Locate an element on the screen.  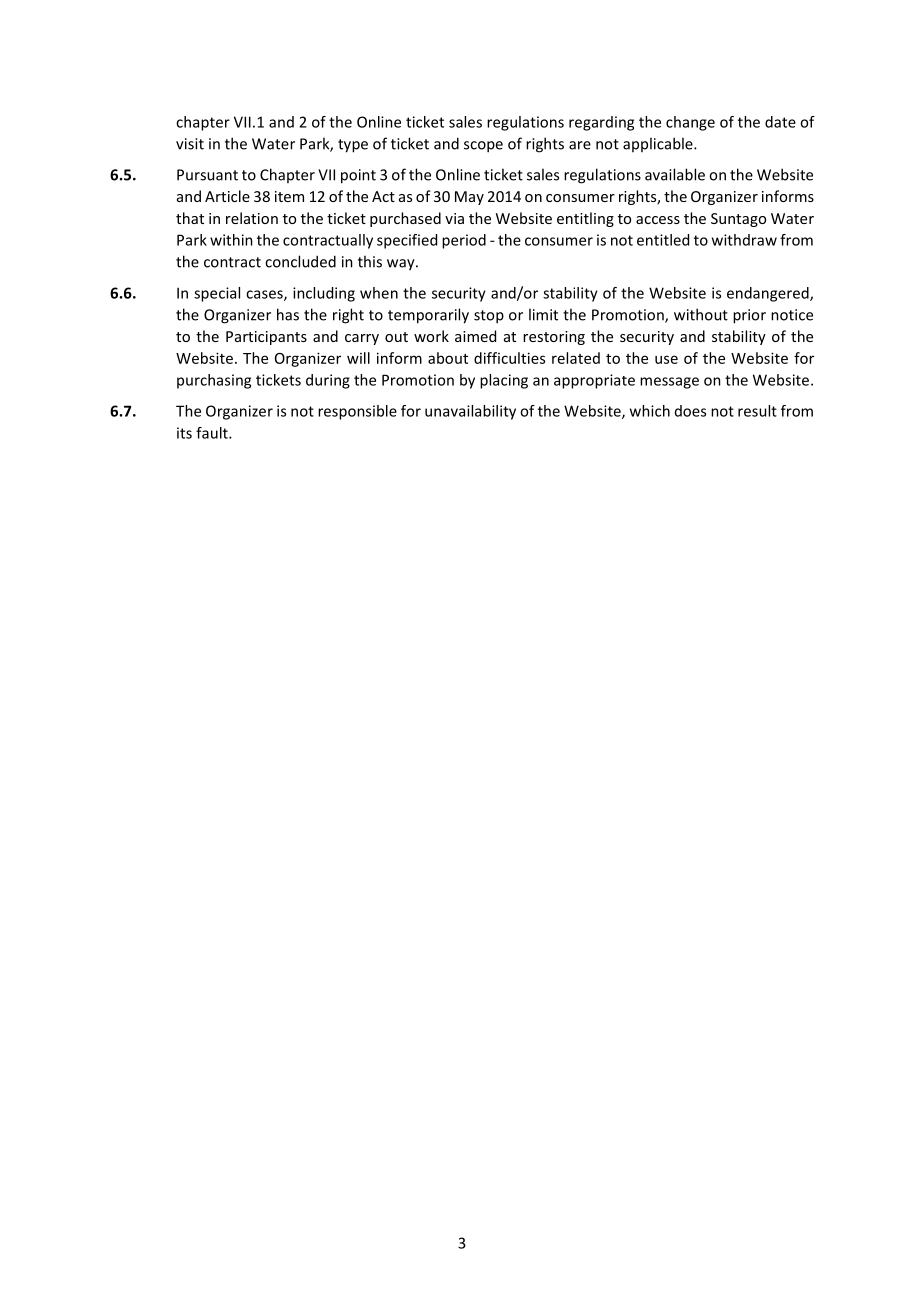
visit is located at coordinates (190, 144).
